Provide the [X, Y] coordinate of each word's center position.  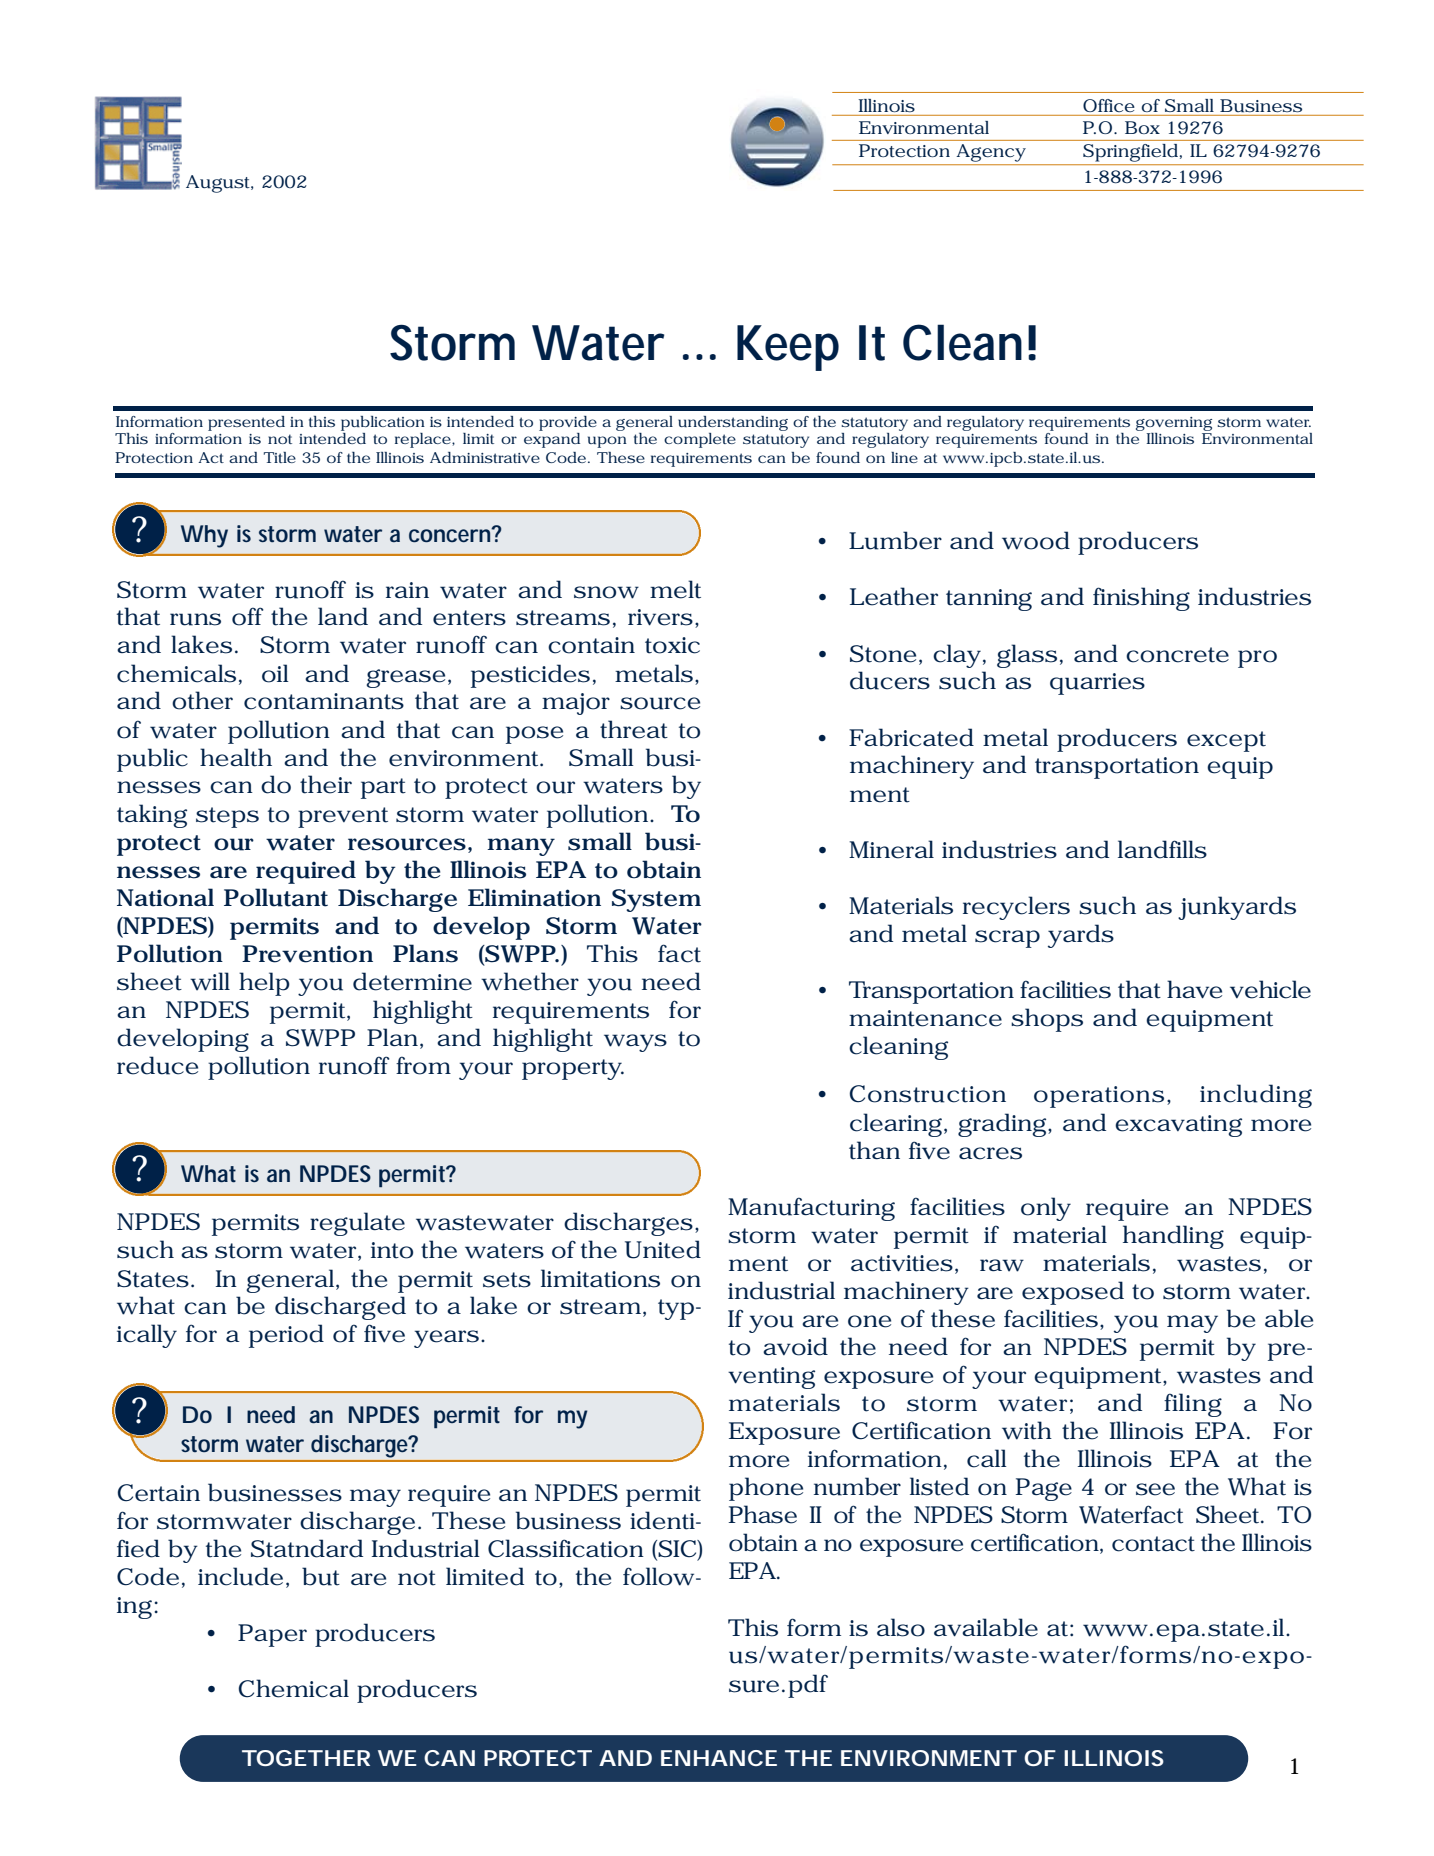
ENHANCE [719, 1758]
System [656, 900]
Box [1142, 127]
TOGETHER [306, 1758]
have [1194, 989]
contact [1153, 1544]
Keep [788, 348]
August [220, 184]
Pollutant [276, 897]
